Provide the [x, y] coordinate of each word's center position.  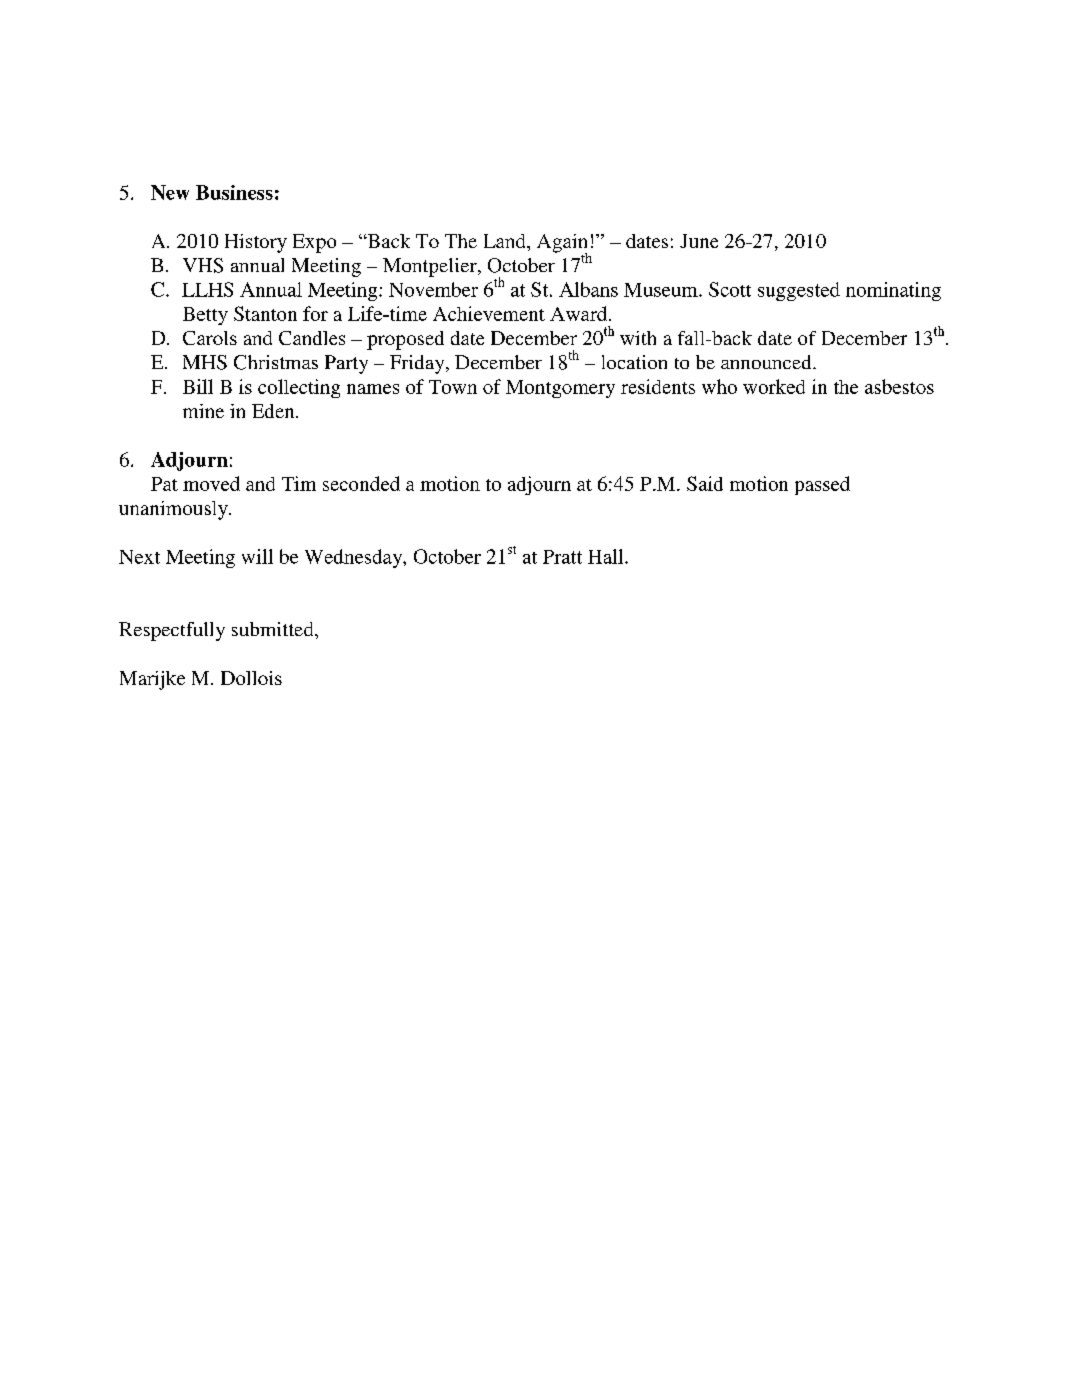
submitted [274, 629]
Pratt [562, 557]
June [699, 241]
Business [234, 192]
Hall [607, 556]
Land [506, 241]
